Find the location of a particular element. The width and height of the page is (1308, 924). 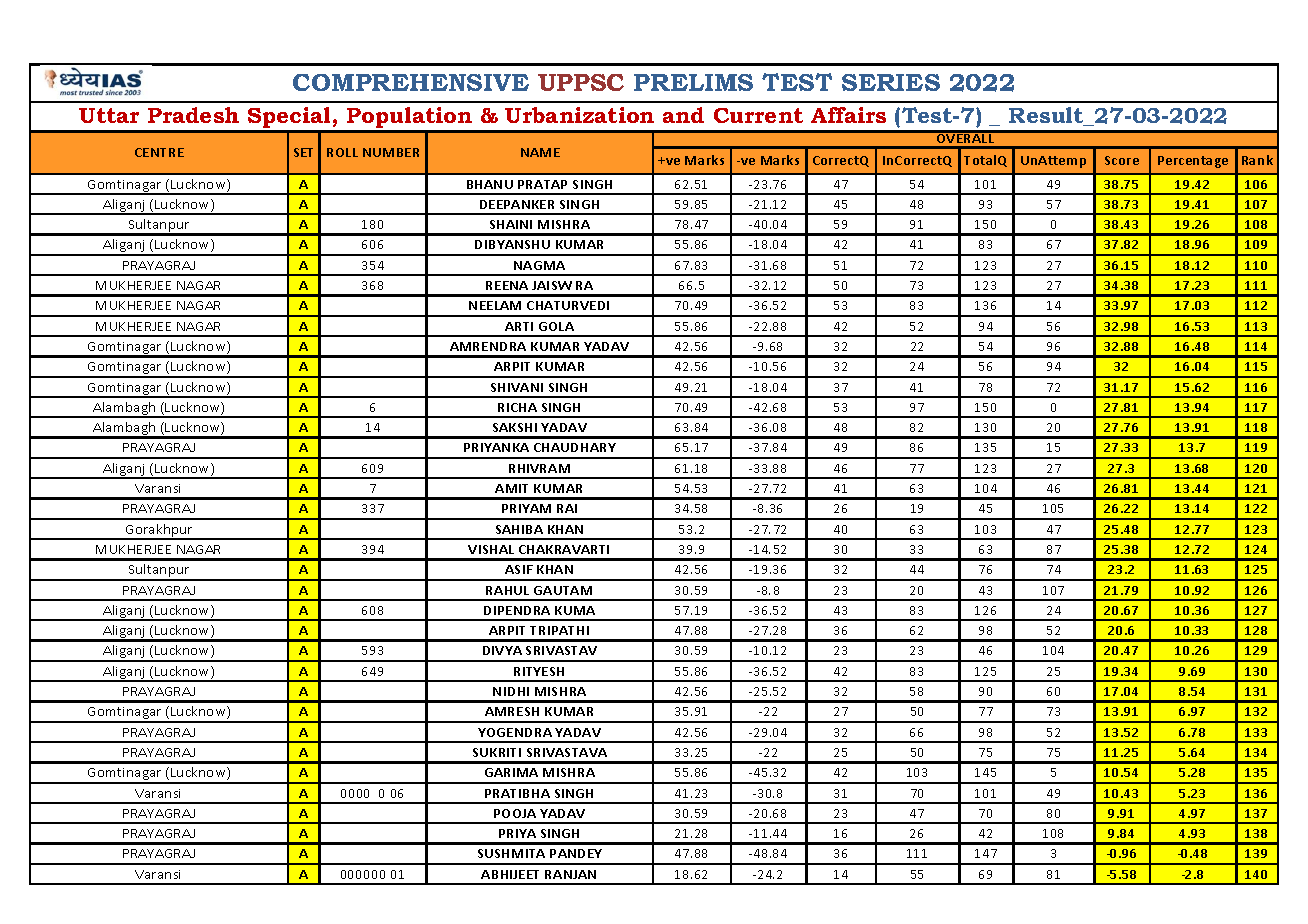

POOJA is located at coordinates (515, 813).
